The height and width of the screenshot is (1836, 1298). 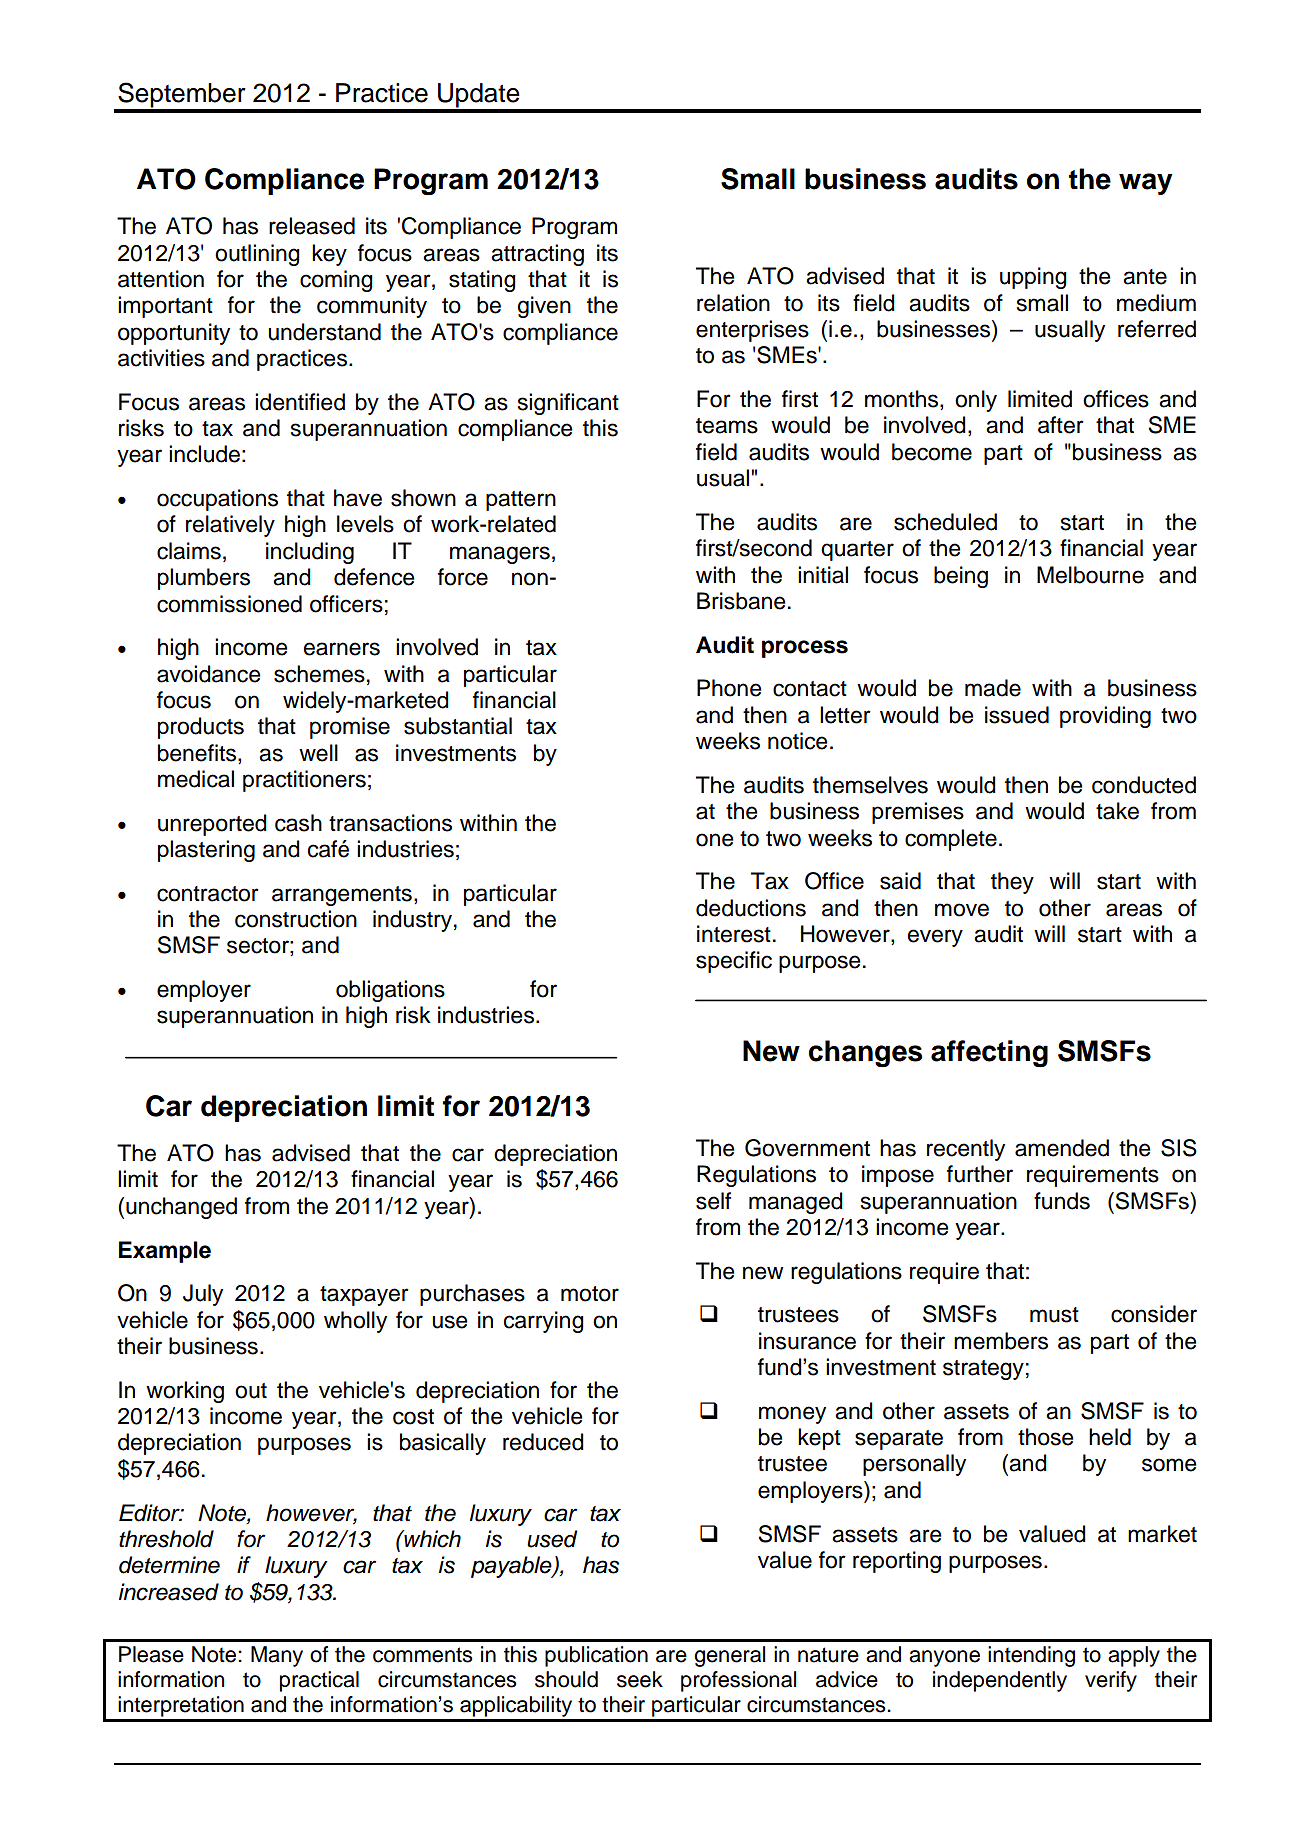 What do you see at coordinates (1033, 278) in the screenshot?
I see `upping` at bounding box center [1033, 278].
